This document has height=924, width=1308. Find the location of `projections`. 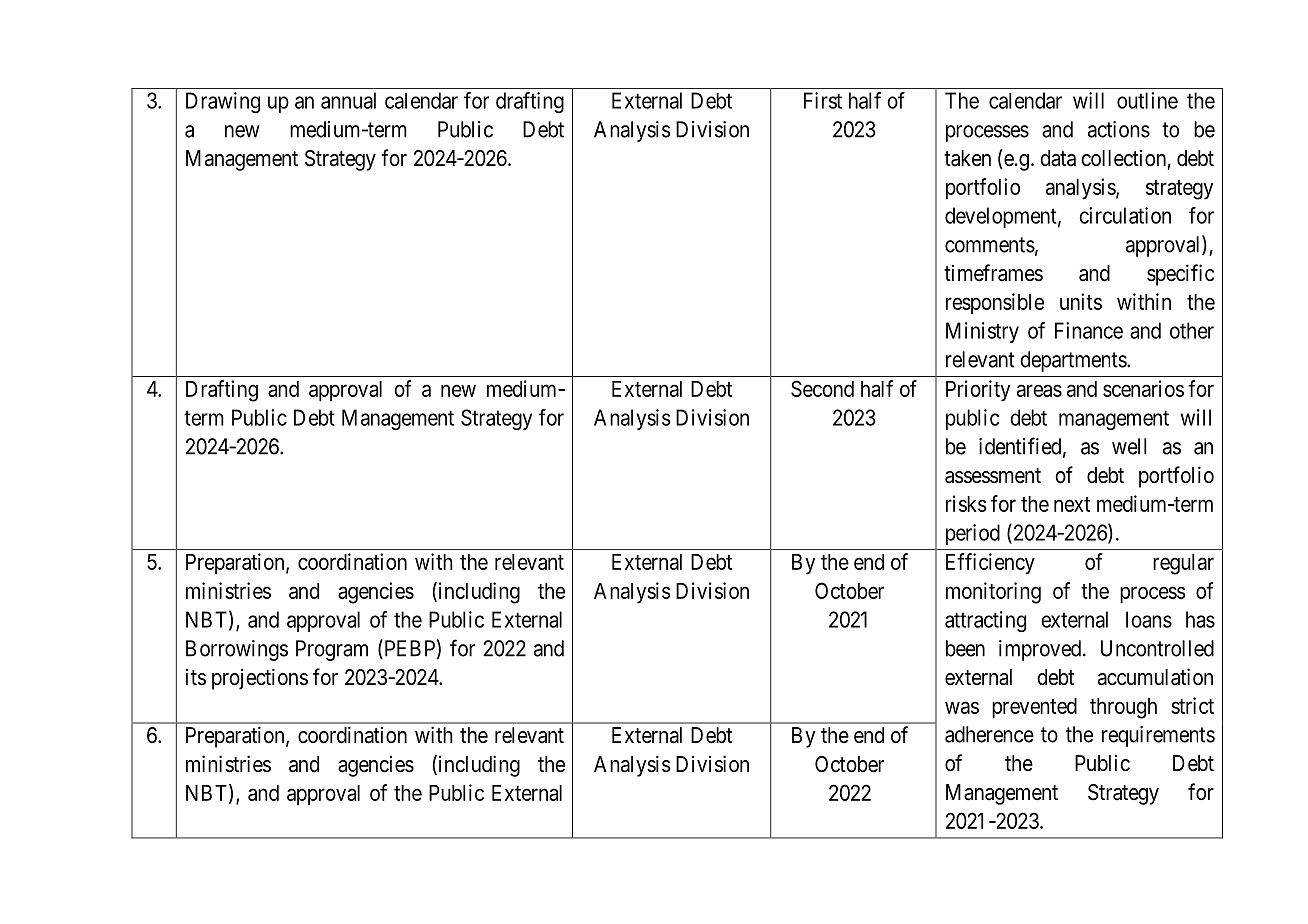

projections is located at coordinates (260, 679).
